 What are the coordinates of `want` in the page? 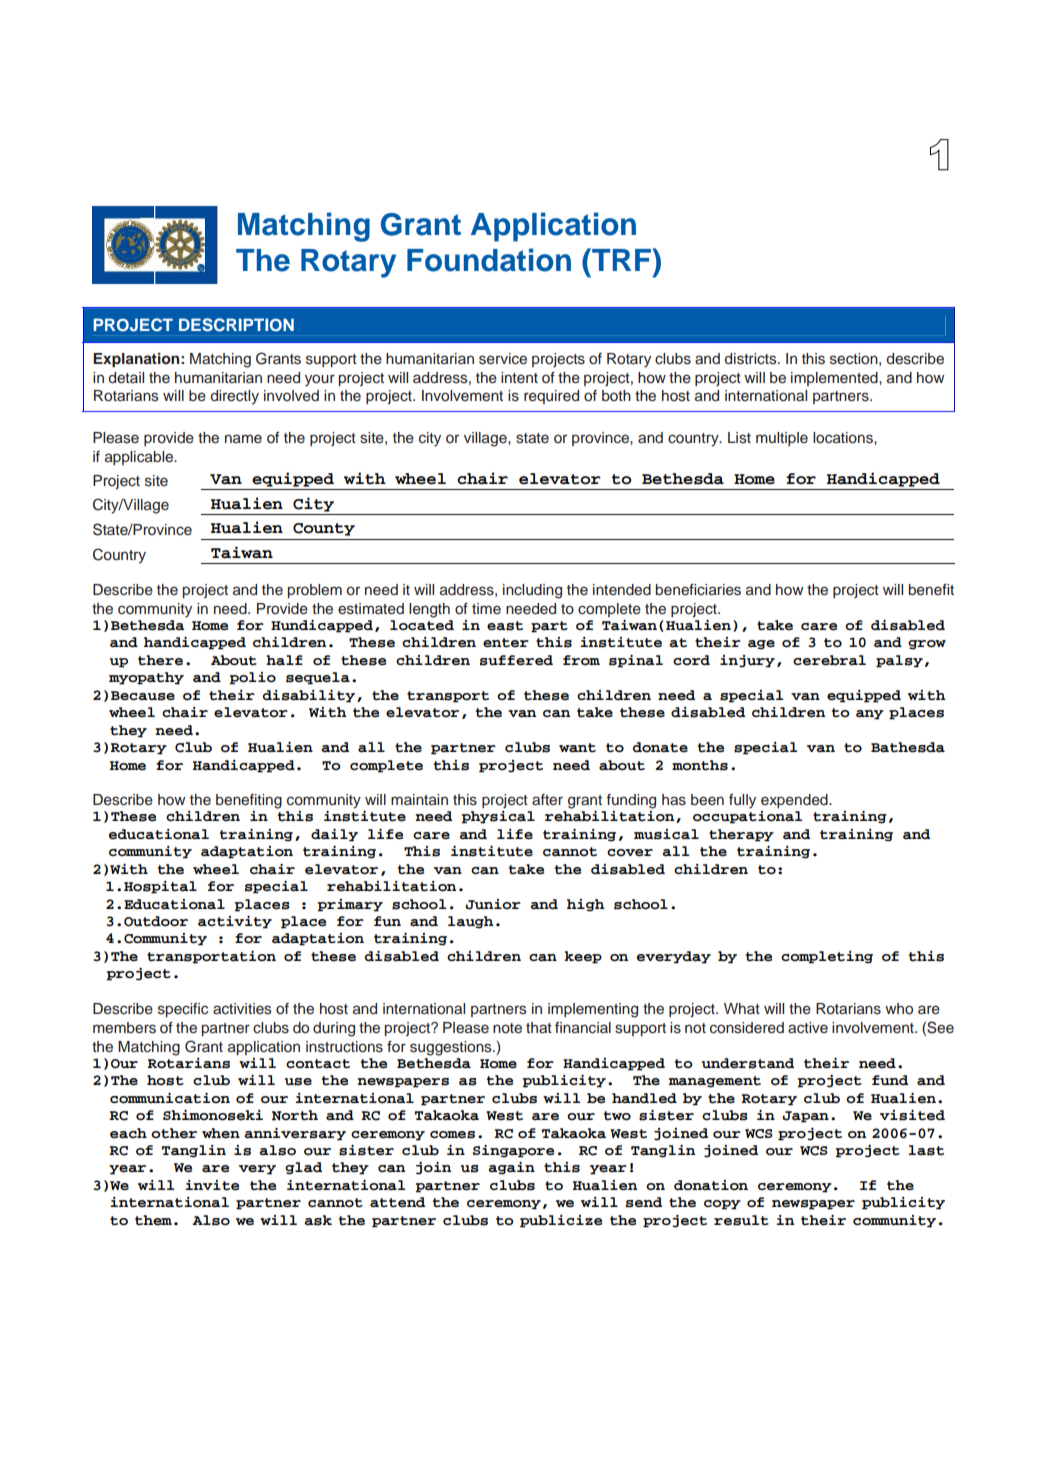 It's located at (577, 748).
